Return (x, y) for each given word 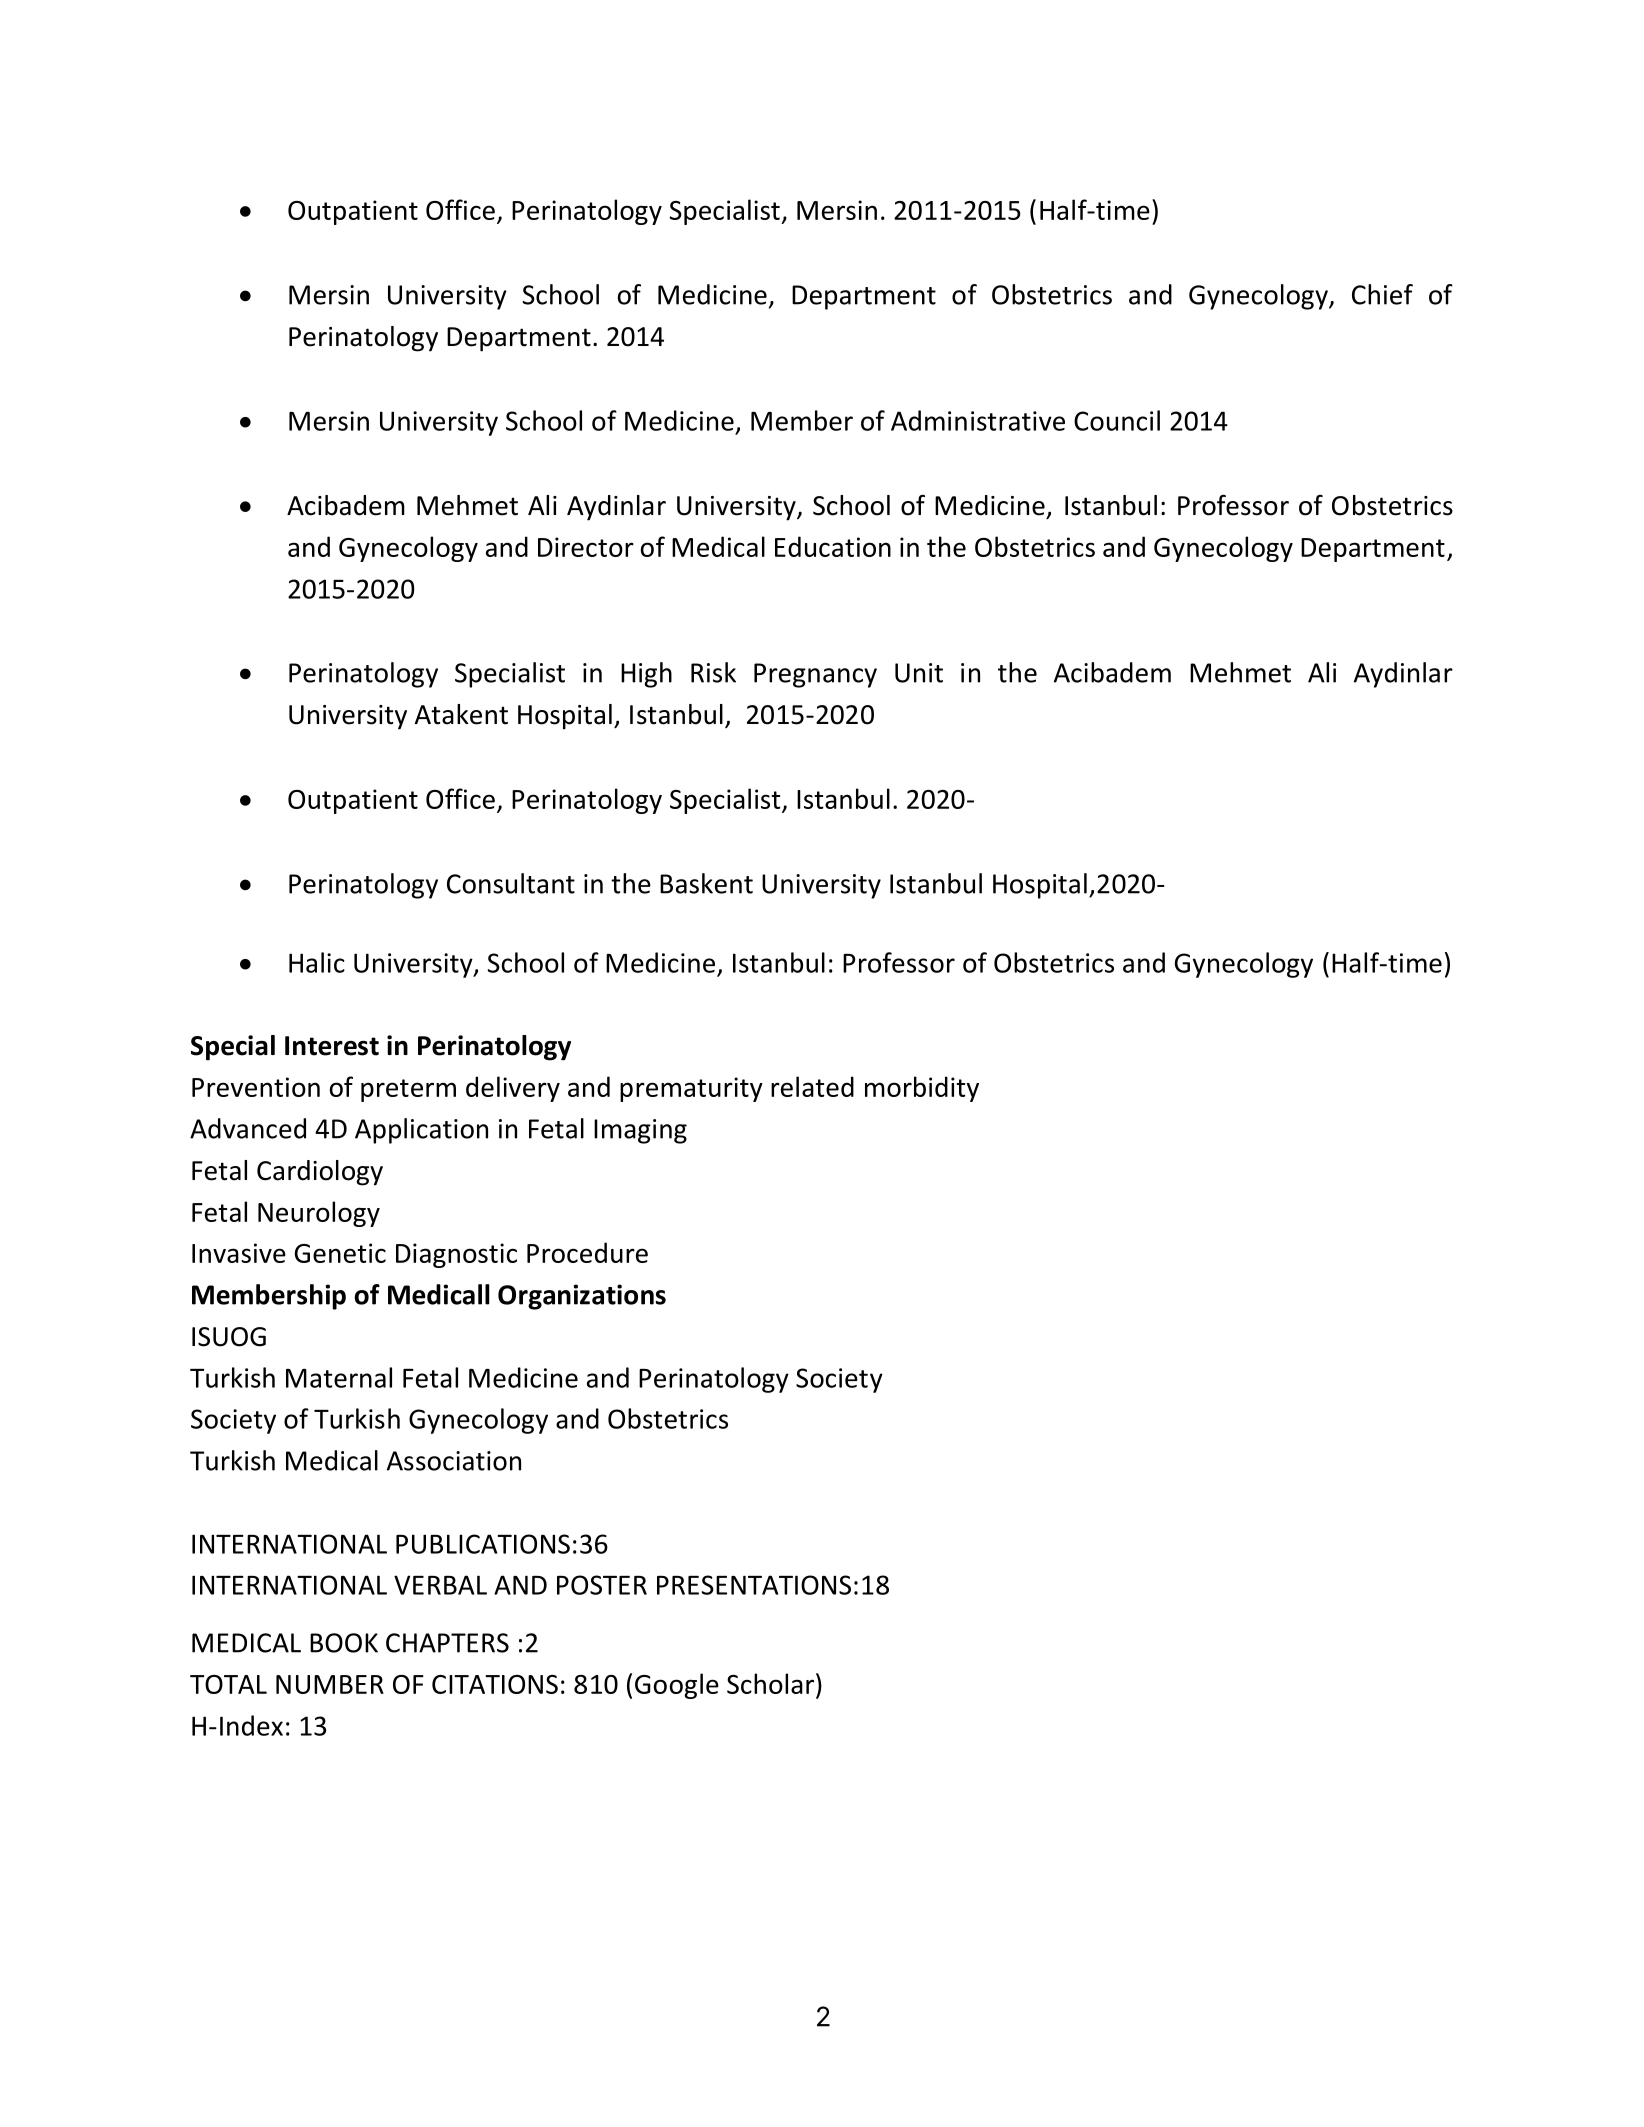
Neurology (319, 1214)
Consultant (511, 883)
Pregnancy (815, 675)
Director (586, 547)
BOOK (344, 1643)
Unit (919, 673)
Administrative (978, 420)
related (812, 1086)
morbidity (922, 1089)
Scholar (770, 1683)
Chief (1382, 294)
